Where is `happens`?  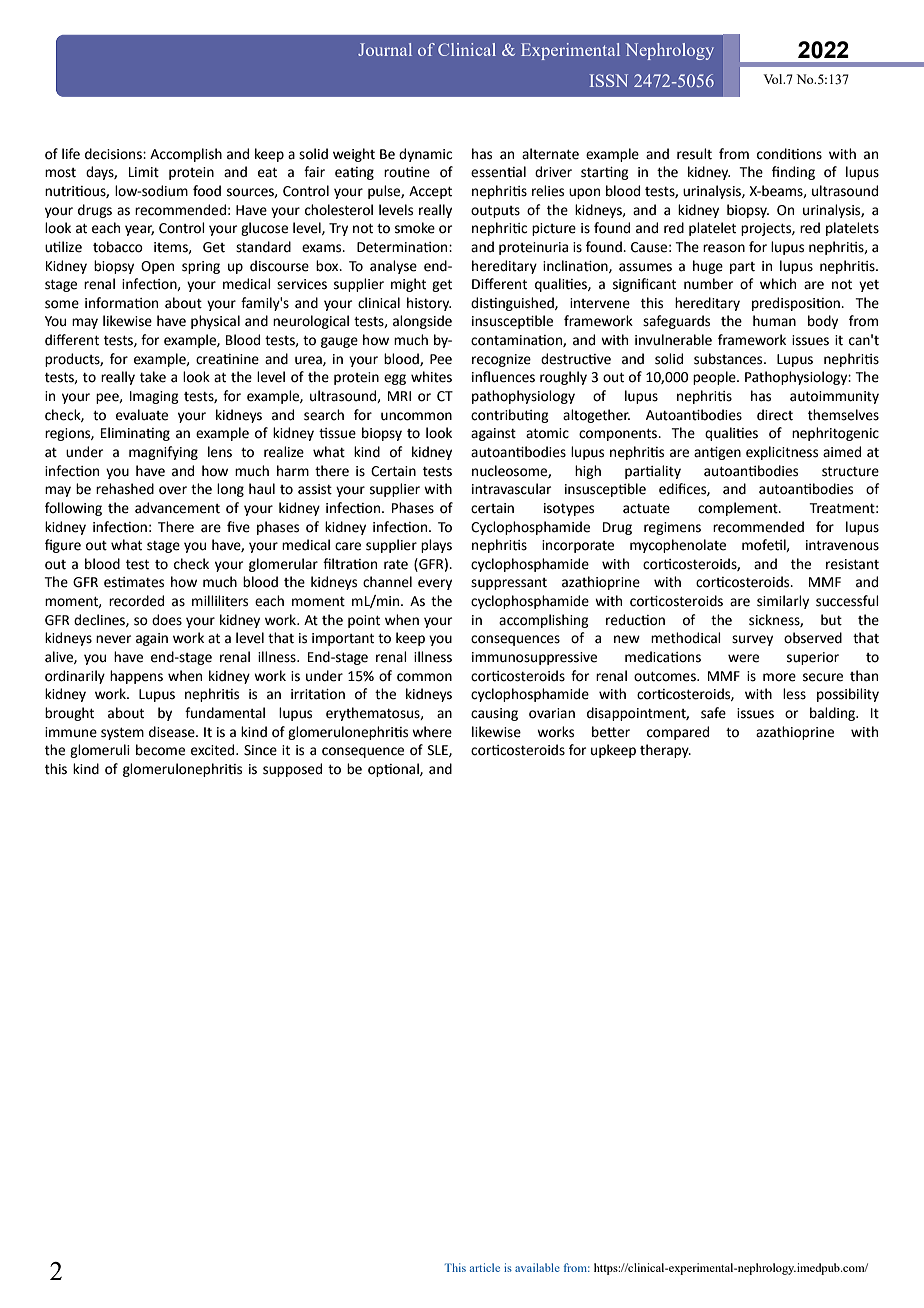 happens is located at coordinates (136, 677).
